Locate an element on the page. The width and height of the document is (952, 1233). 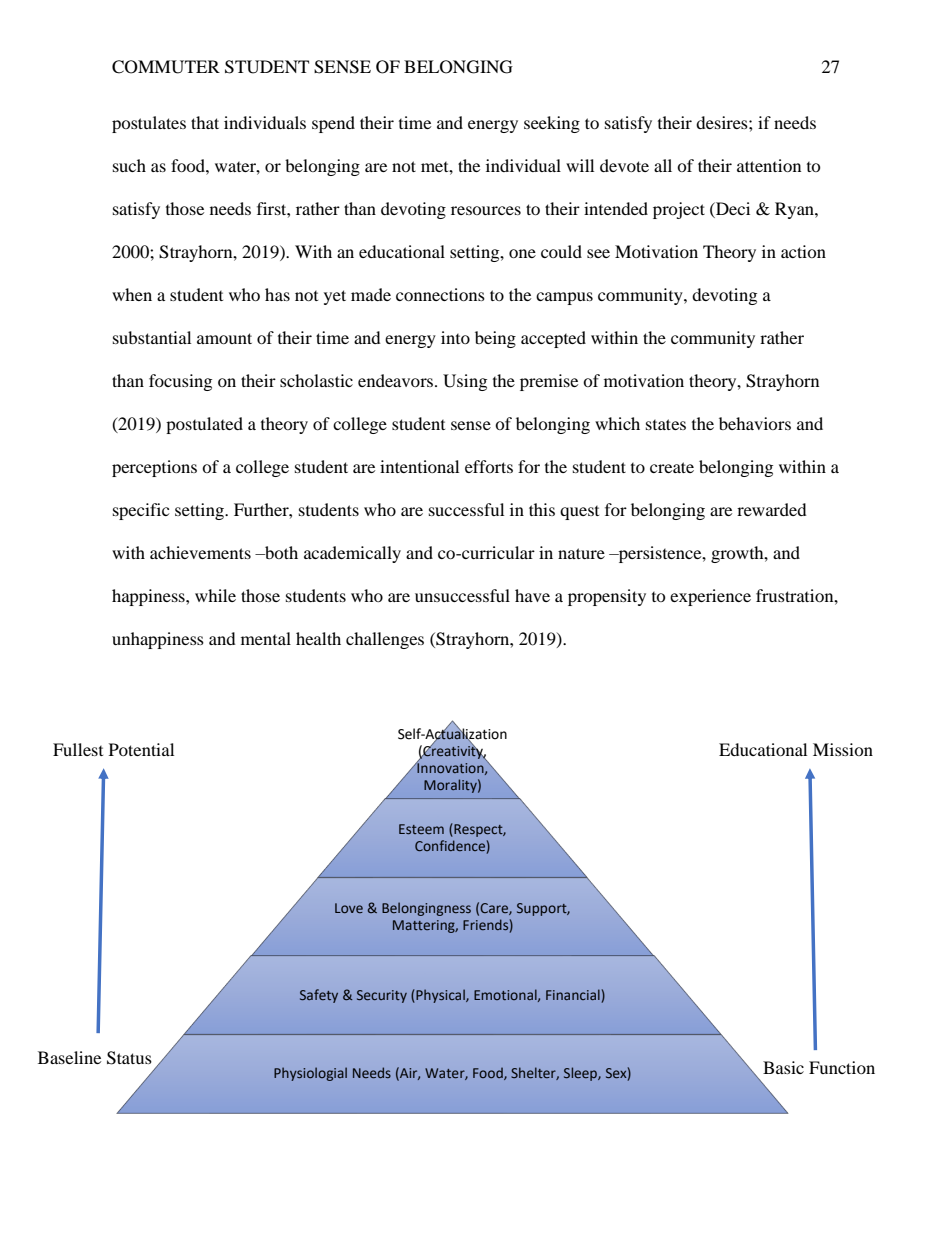
Status is located at coordinates (129, 1058).
